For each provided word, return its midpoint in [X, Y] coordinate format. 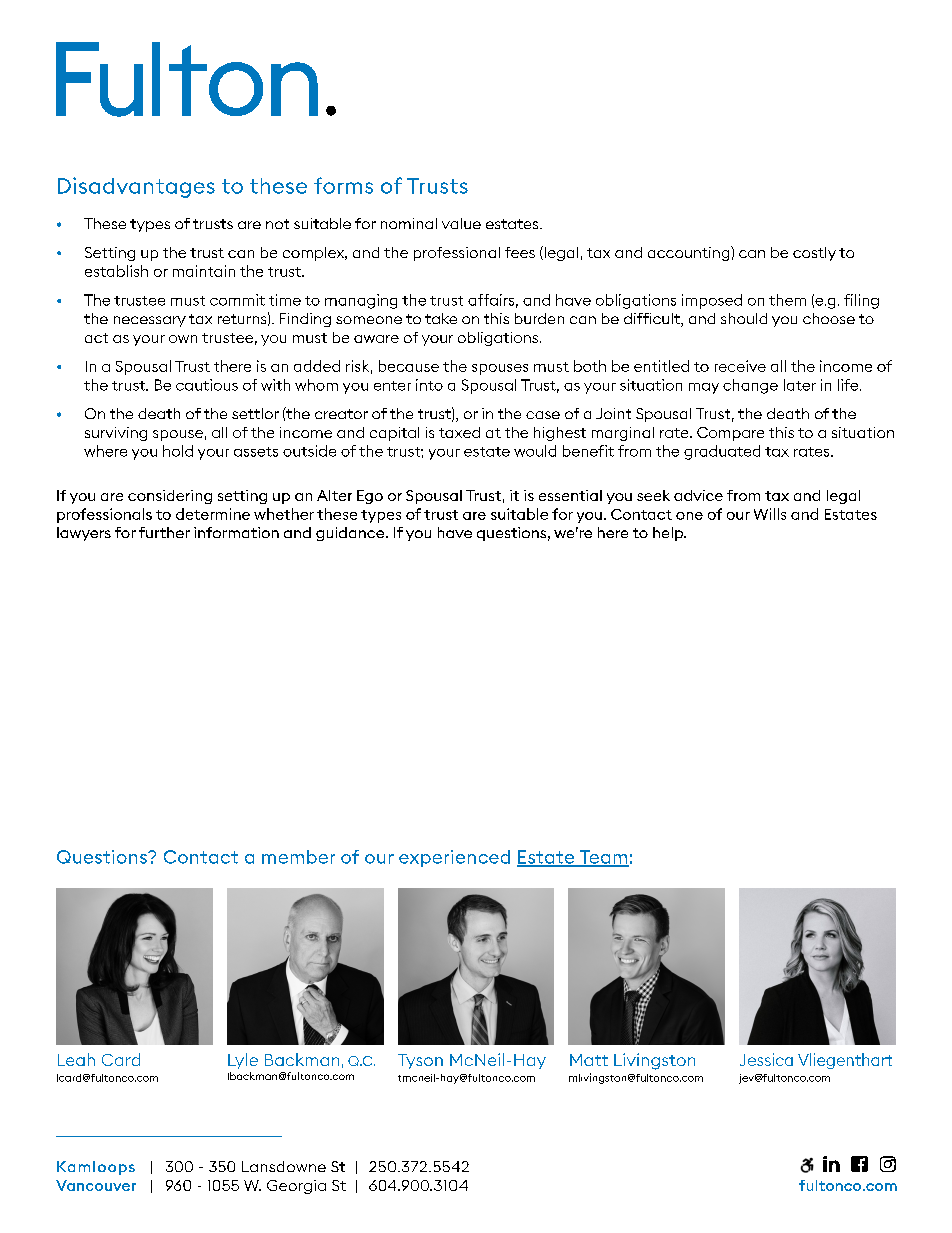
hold [178, 451]
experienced [454, 858]
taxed [459, 432]
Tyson [420, 1061]
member [298, 857]
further [164, 532]
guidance [351, 534]
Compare [730, 434]
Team [603, 858]
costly [814, 254]
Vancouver [96, 1185]
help [669, 534]
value [461, 223]
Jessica [766, 1059]
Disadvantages [136, 187]
